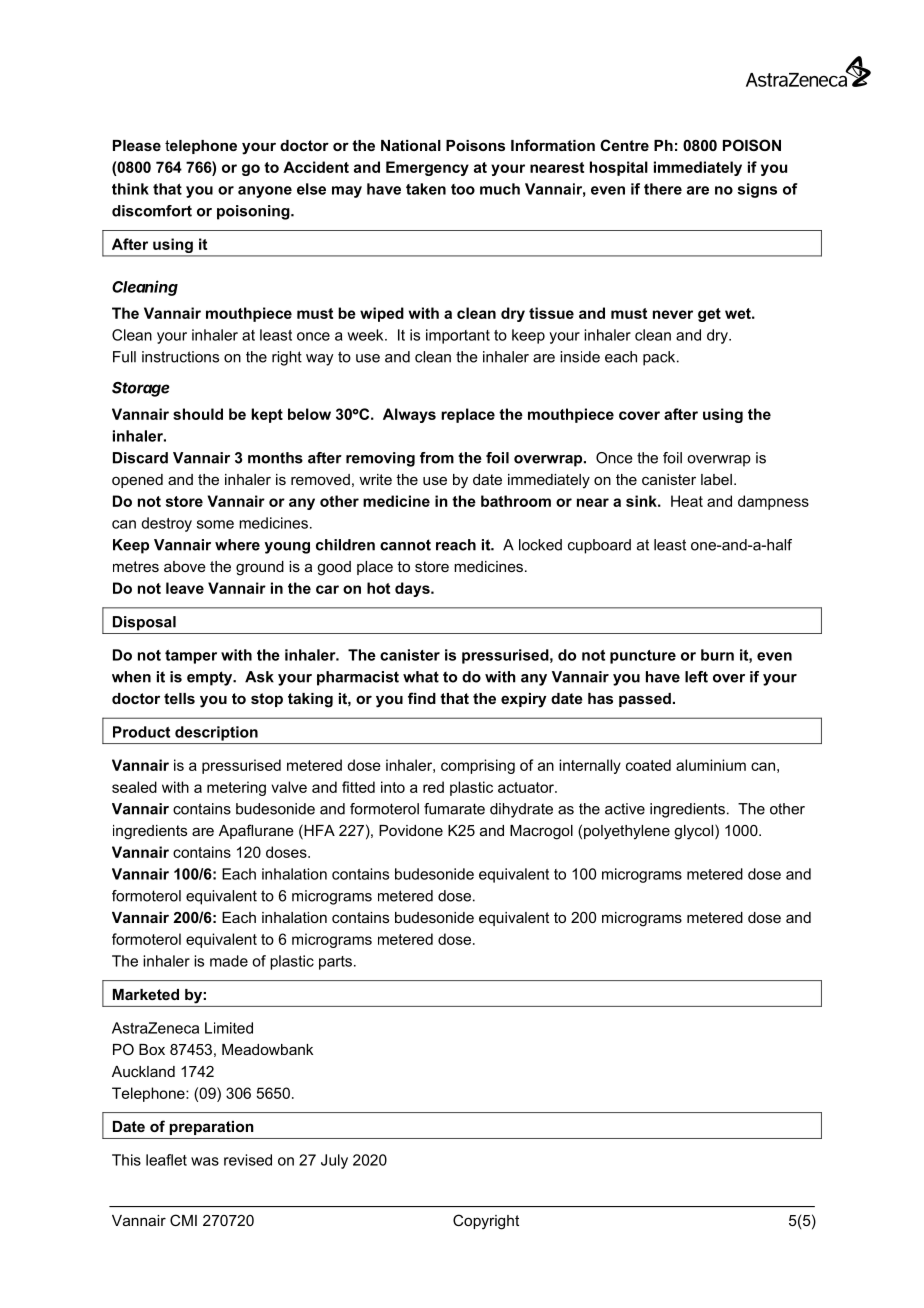 This image has height=1308, width=924. I want to click on July, so click(334, 1161).
